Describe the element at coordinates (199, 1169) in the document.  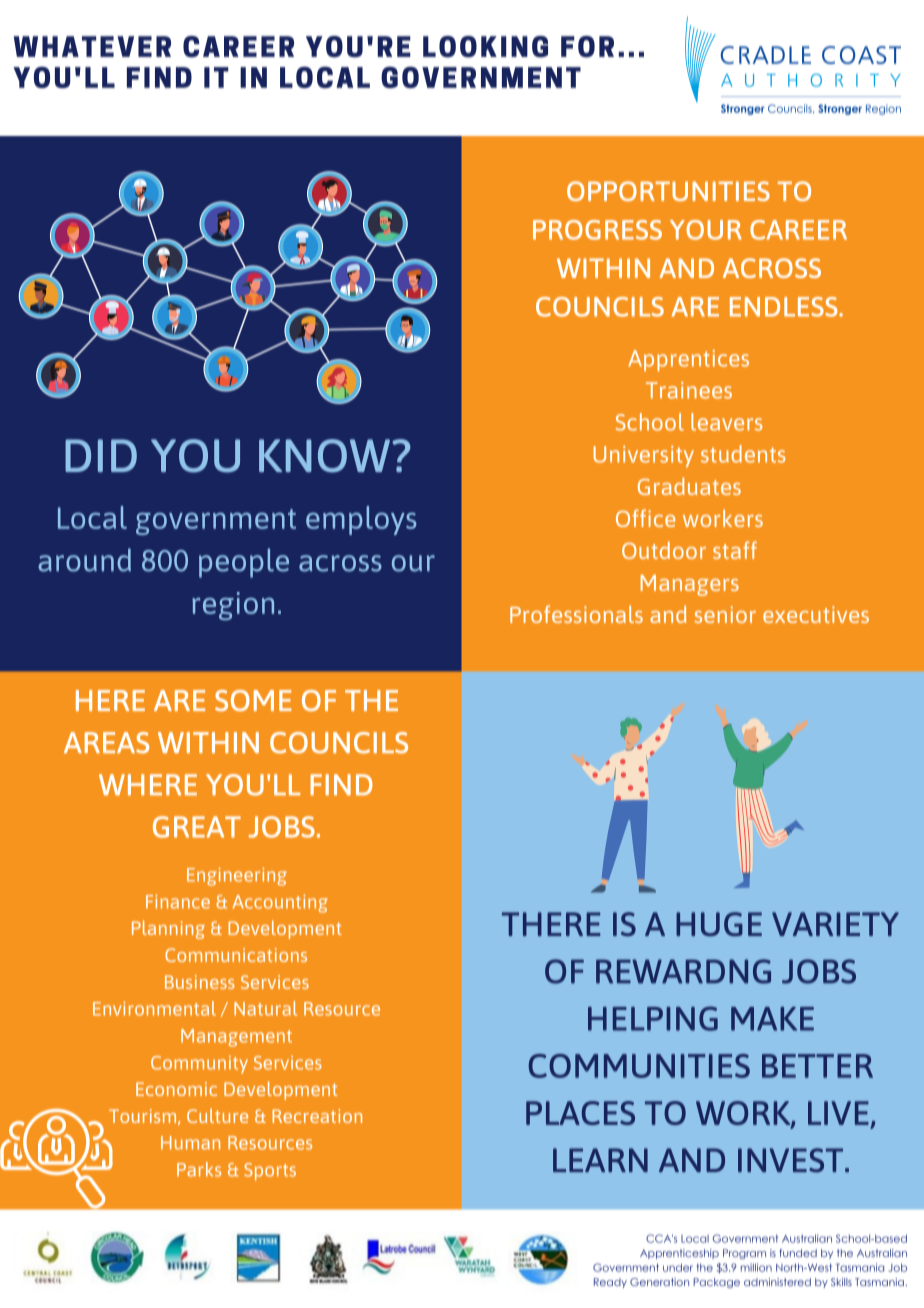
I see `Parks` at that location.
